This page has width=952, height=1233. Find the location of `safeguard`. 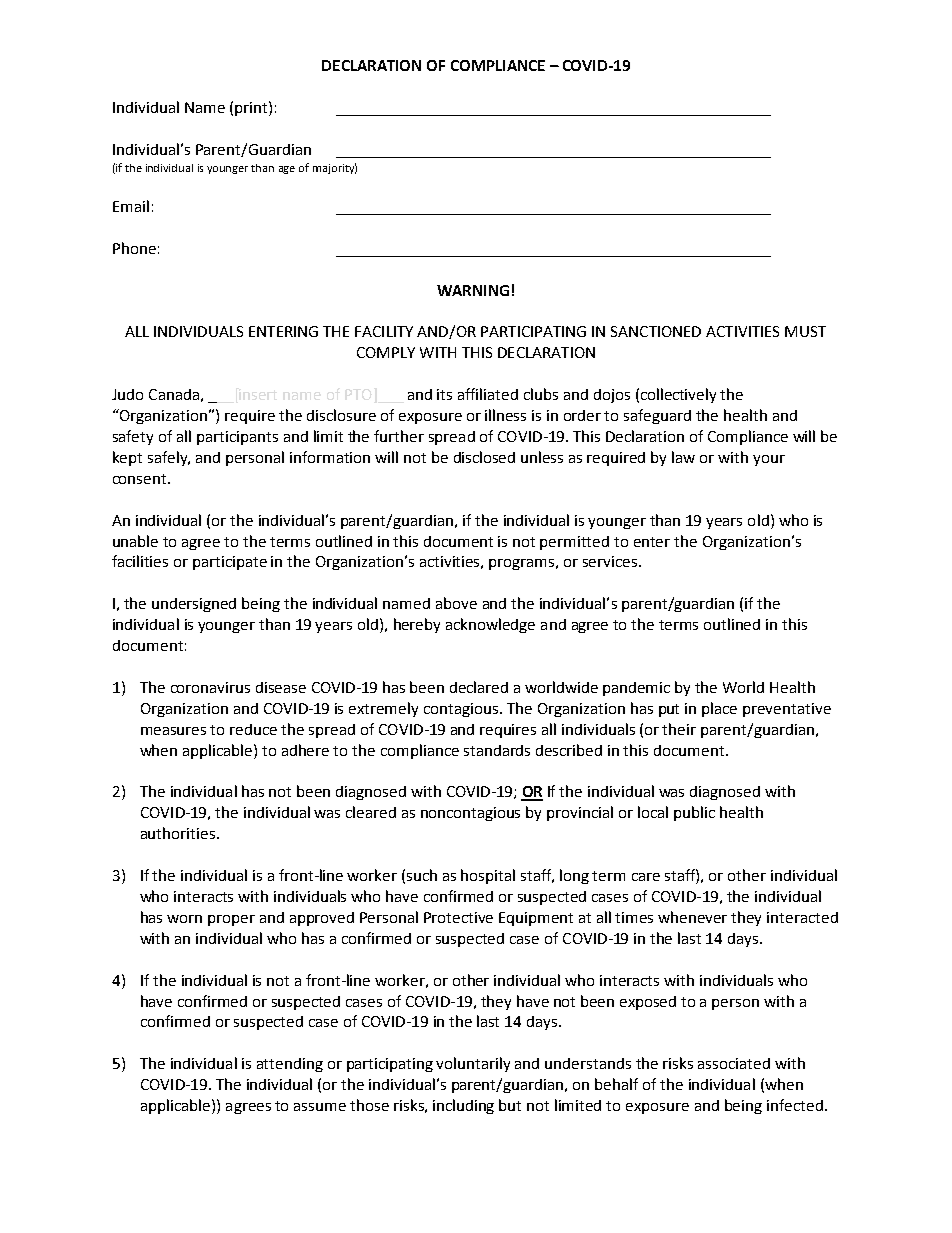

safeguard is located at coordinates (657, 416).
